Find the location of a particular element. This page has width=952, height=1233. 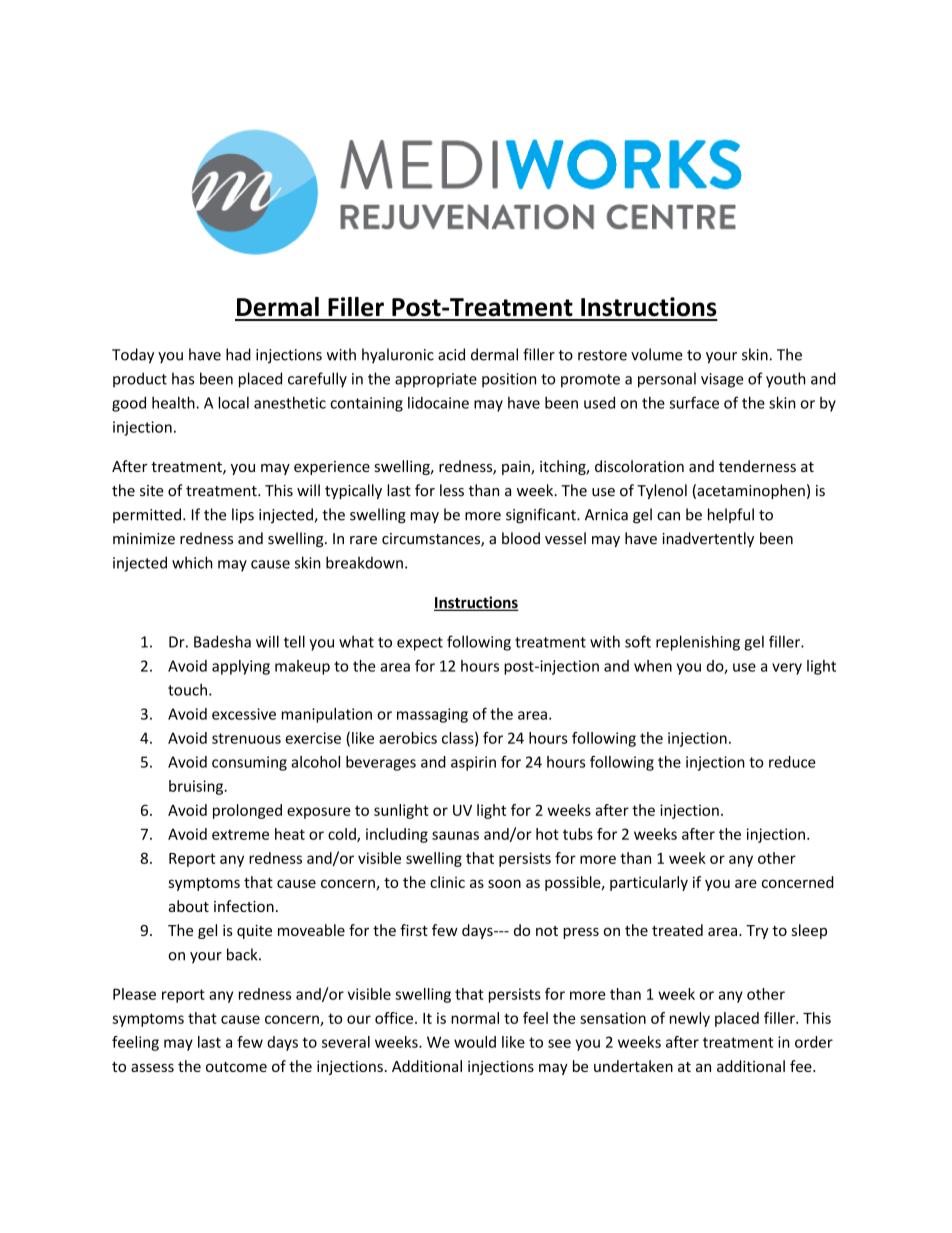

appropriate is located at coordinates (436, 380).
